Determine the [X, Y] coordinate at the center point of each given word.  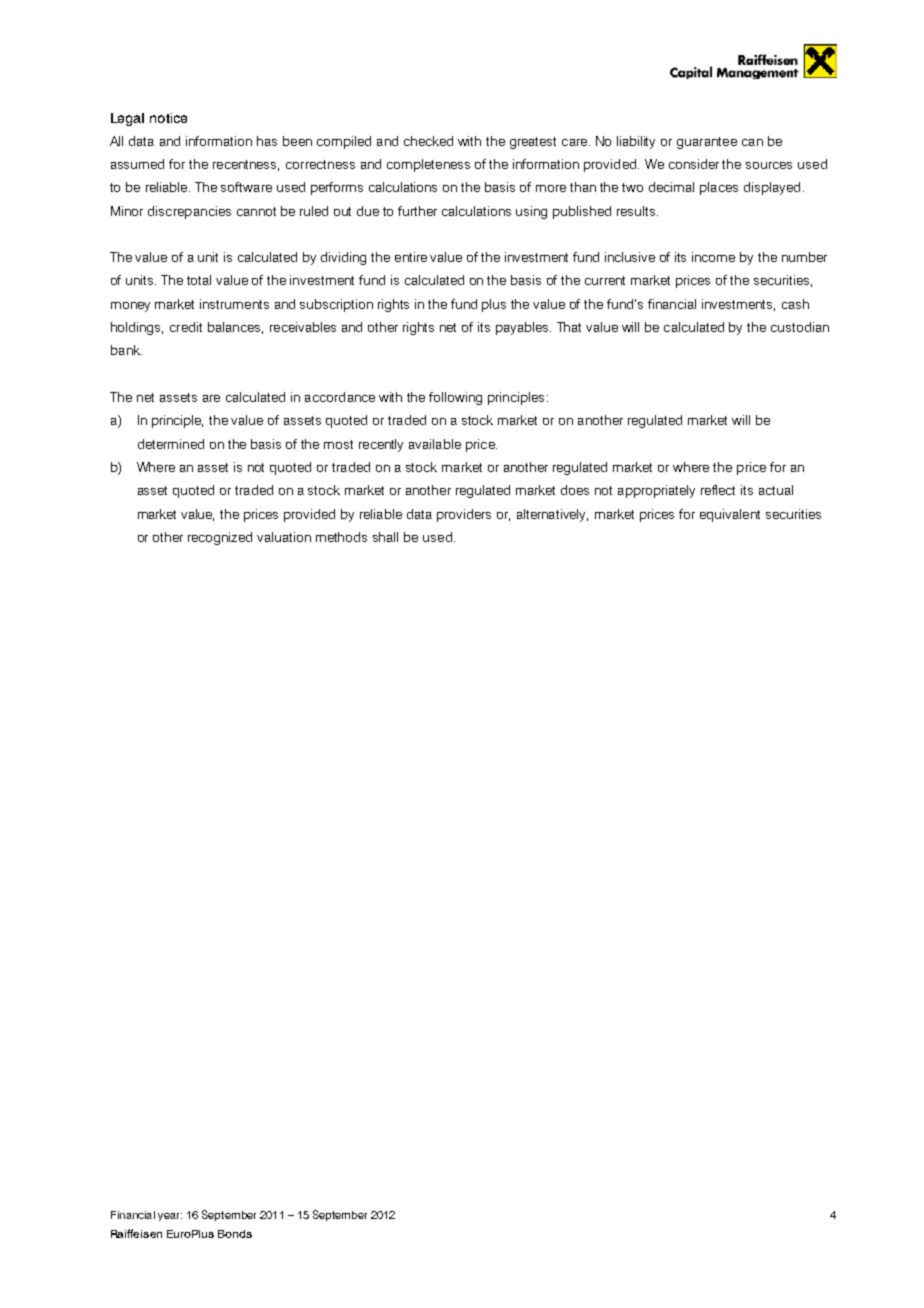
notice [168, 118]
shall [385, 537]
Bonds [235, 1234]
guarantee [707, 143]
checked [428, 141]
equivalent [730, 515]
